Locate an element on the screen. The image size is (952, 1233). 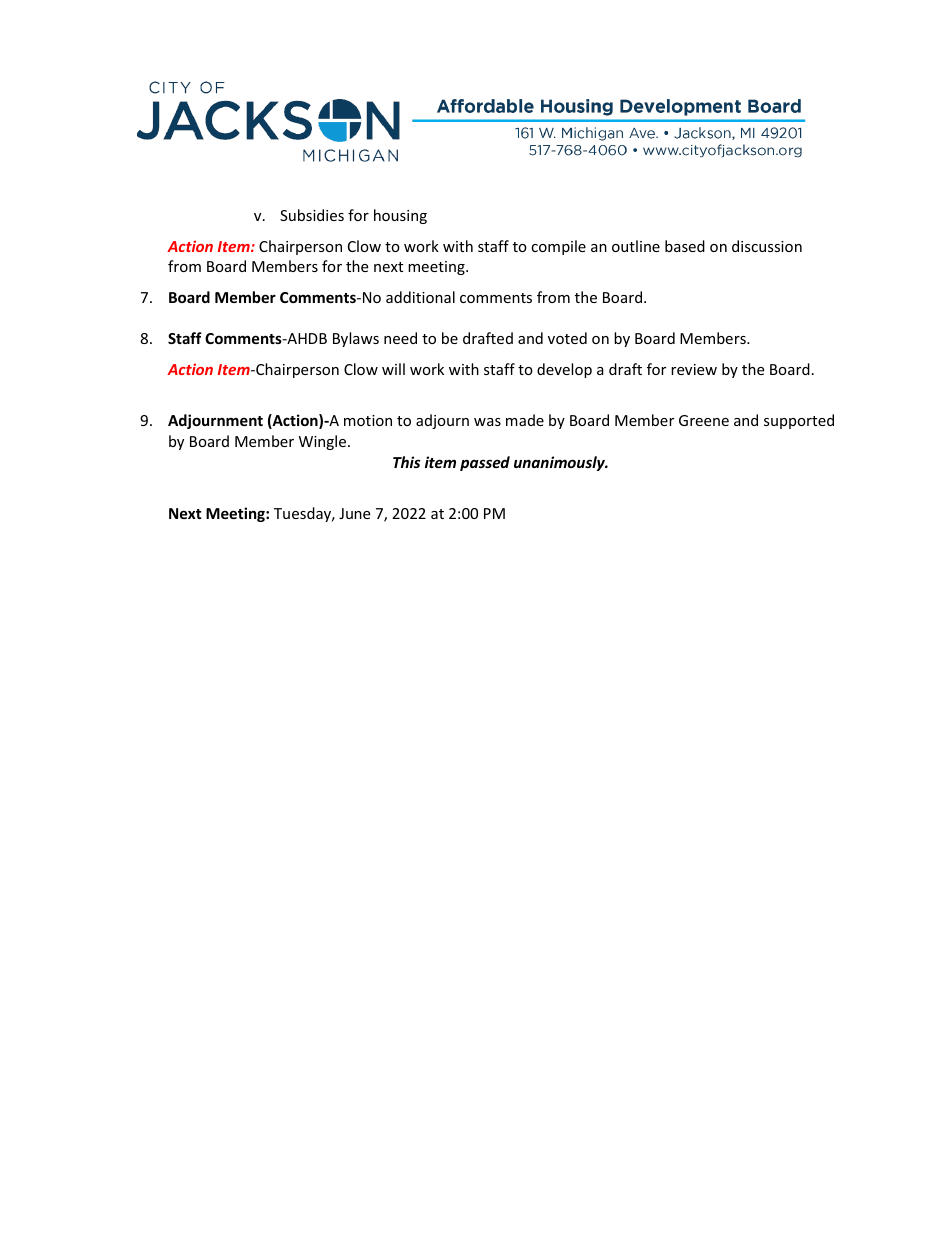
Greene is located at coordinates (704, 420).
